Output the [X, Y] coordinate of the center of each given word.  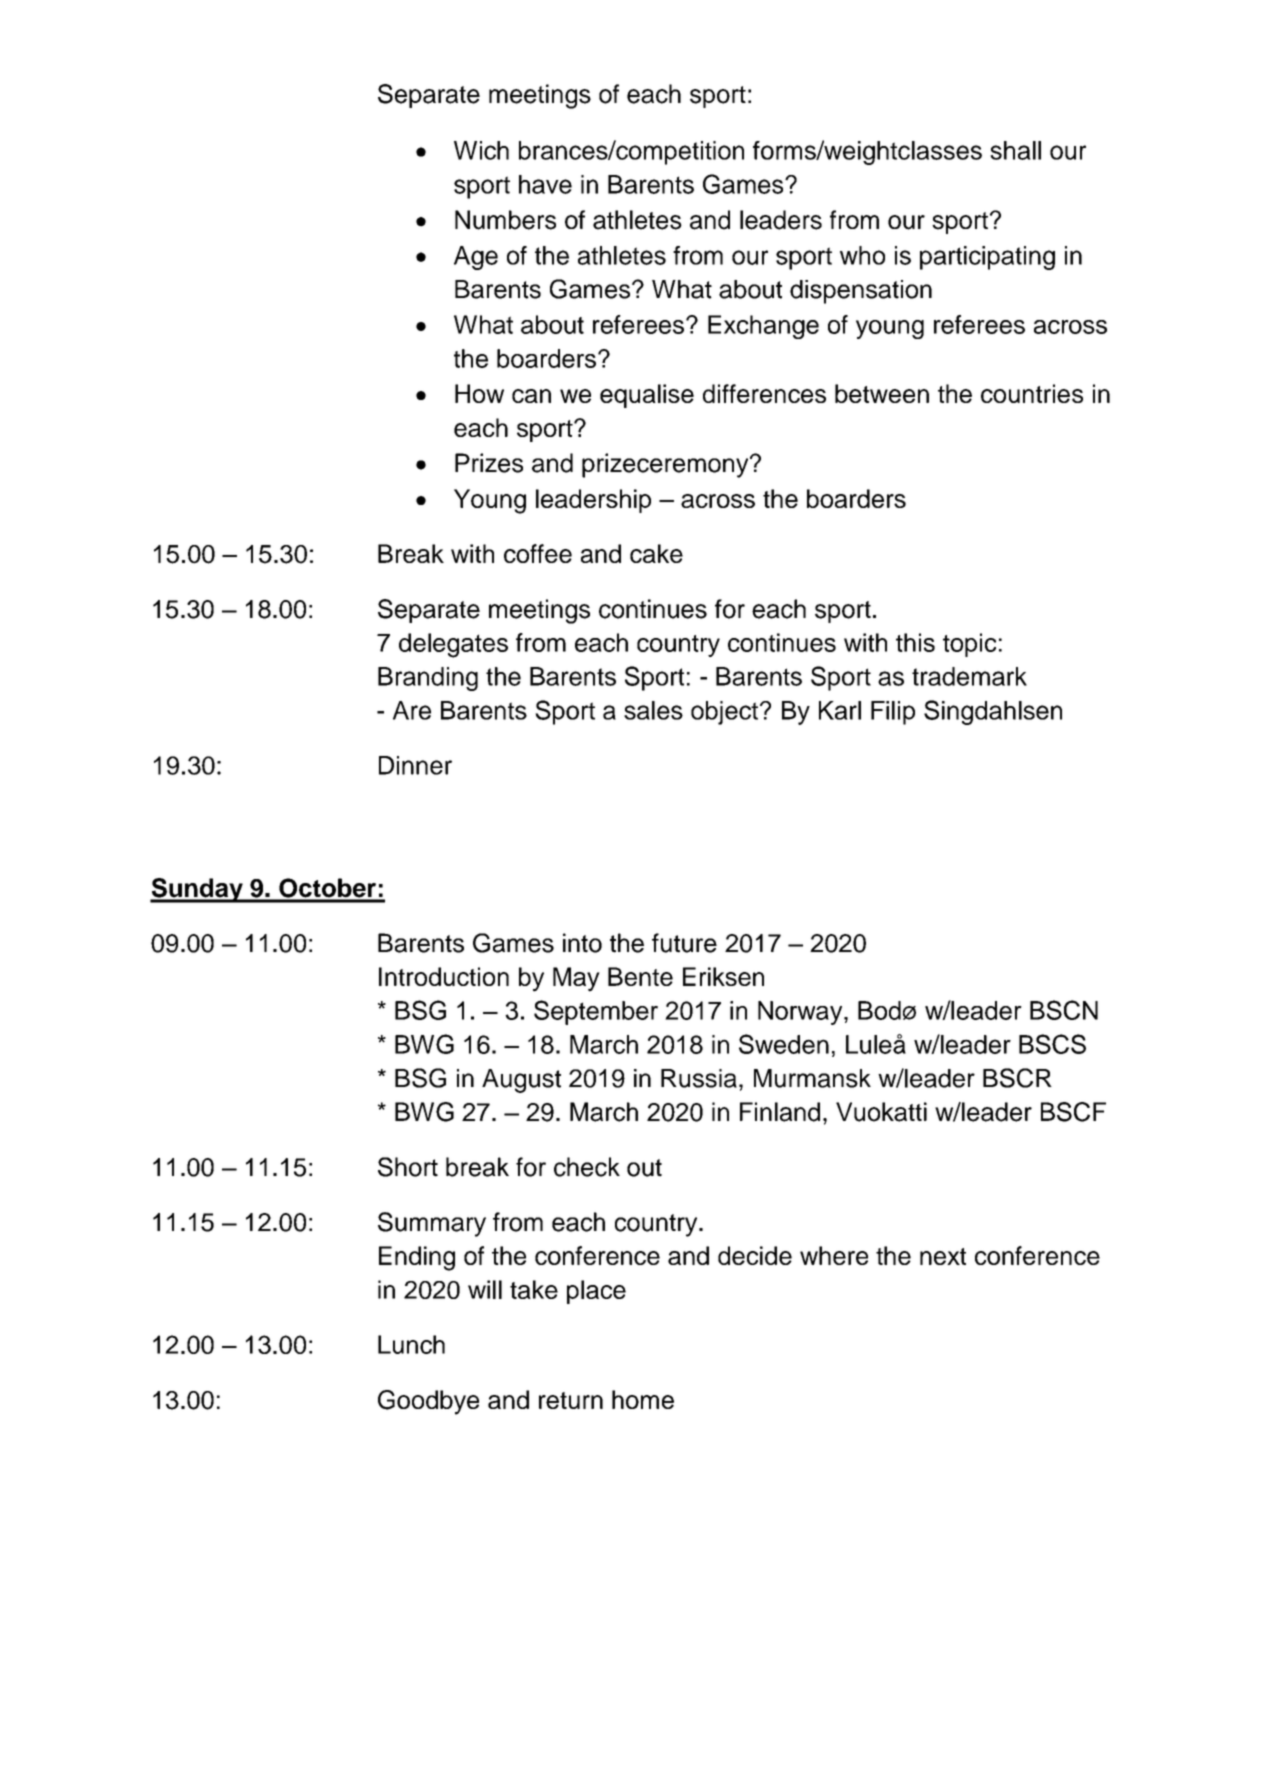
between [882, 393]
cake [656, 553]
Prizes [489, 463]
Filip [893, 713]
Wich [481, 150]
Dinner [415, 765]
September [596, 1012]
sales [653, 710]
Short [408, 1167]
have [545, 184]
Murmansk [812, 1078]
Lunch [411, 1344]
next [943, 1256]
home [643, 1399]
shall [1015, 150]
